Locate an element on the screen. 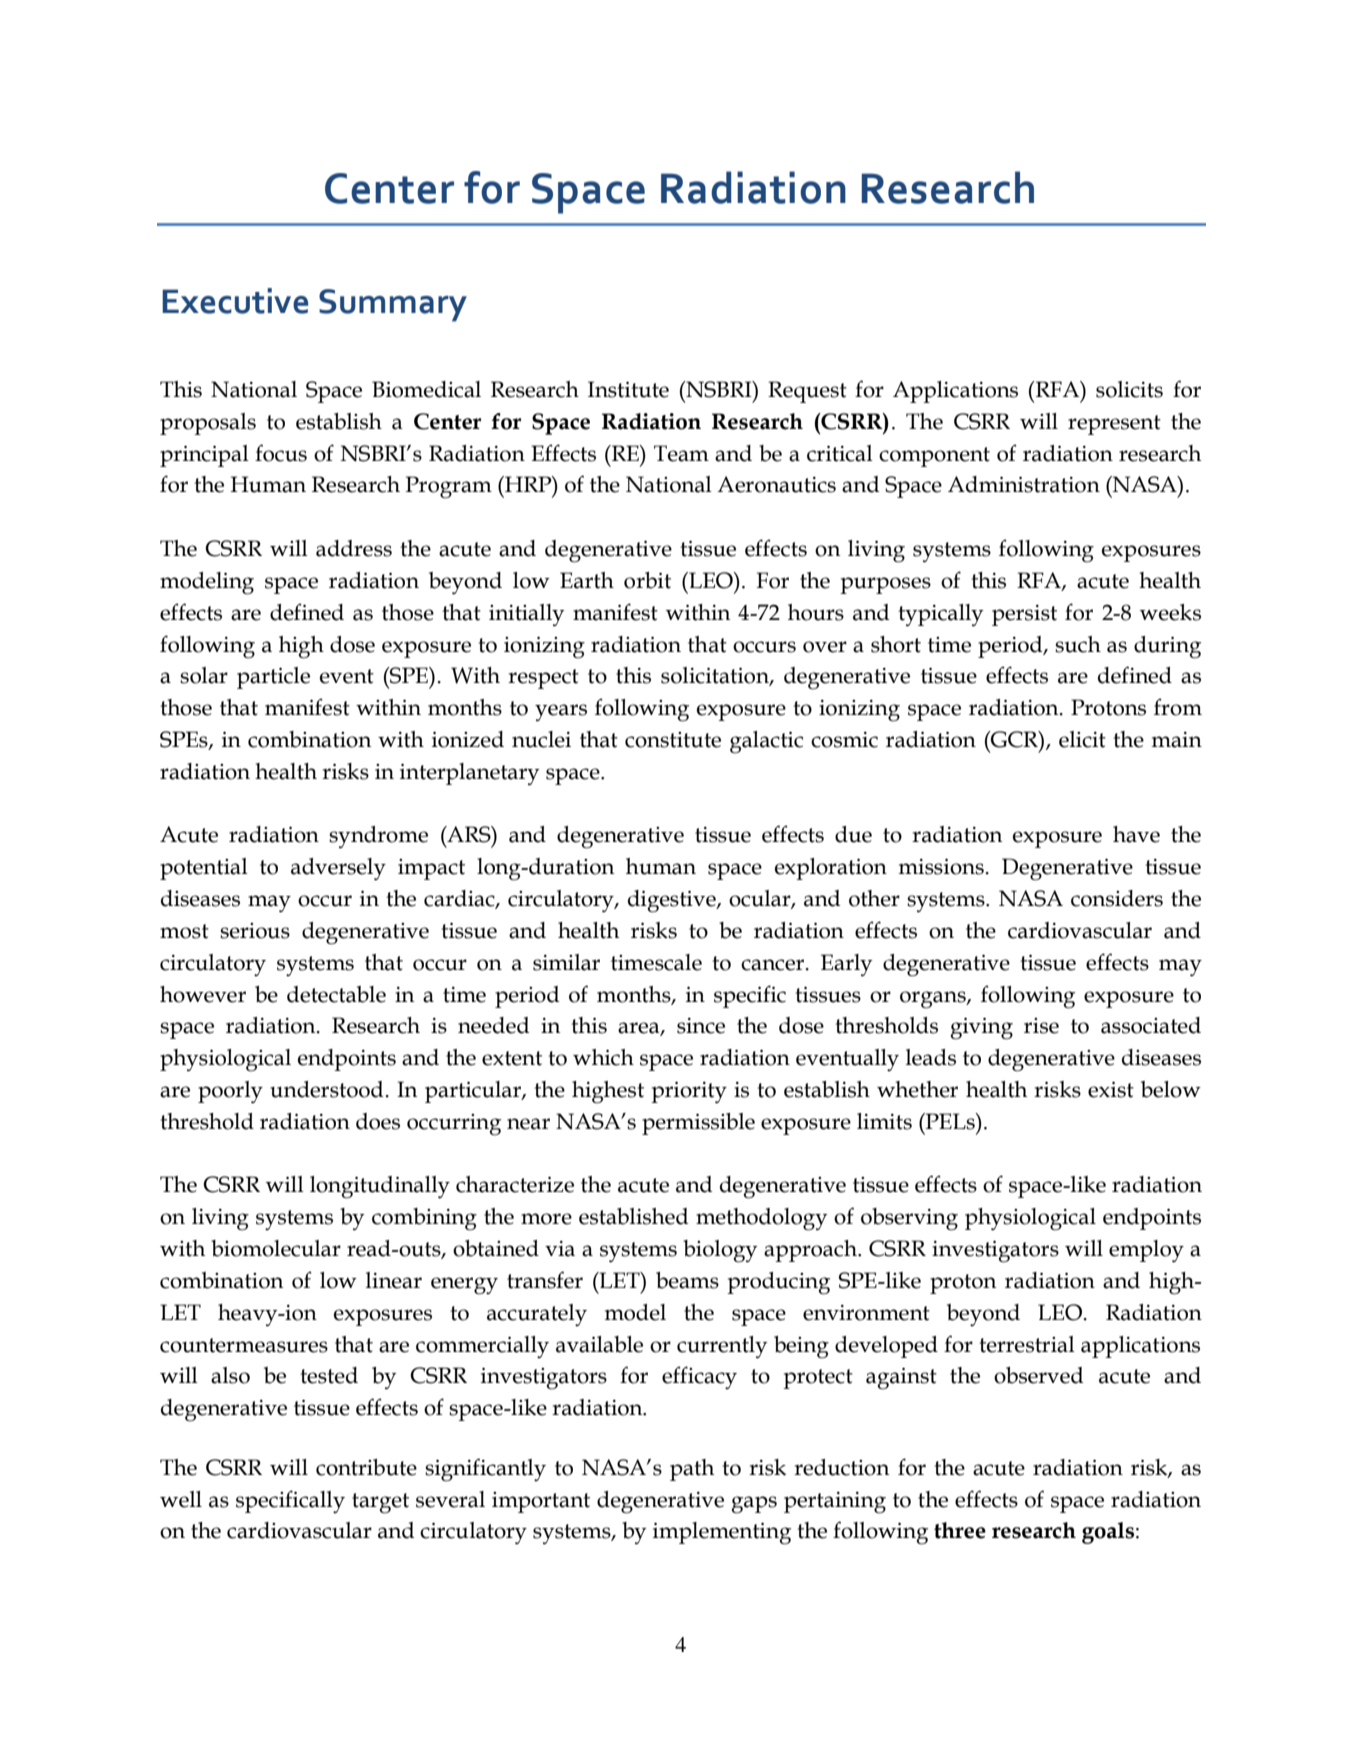 This screenshot has height=1763, width=1362. biology is located at coordinates (720, 1251).
